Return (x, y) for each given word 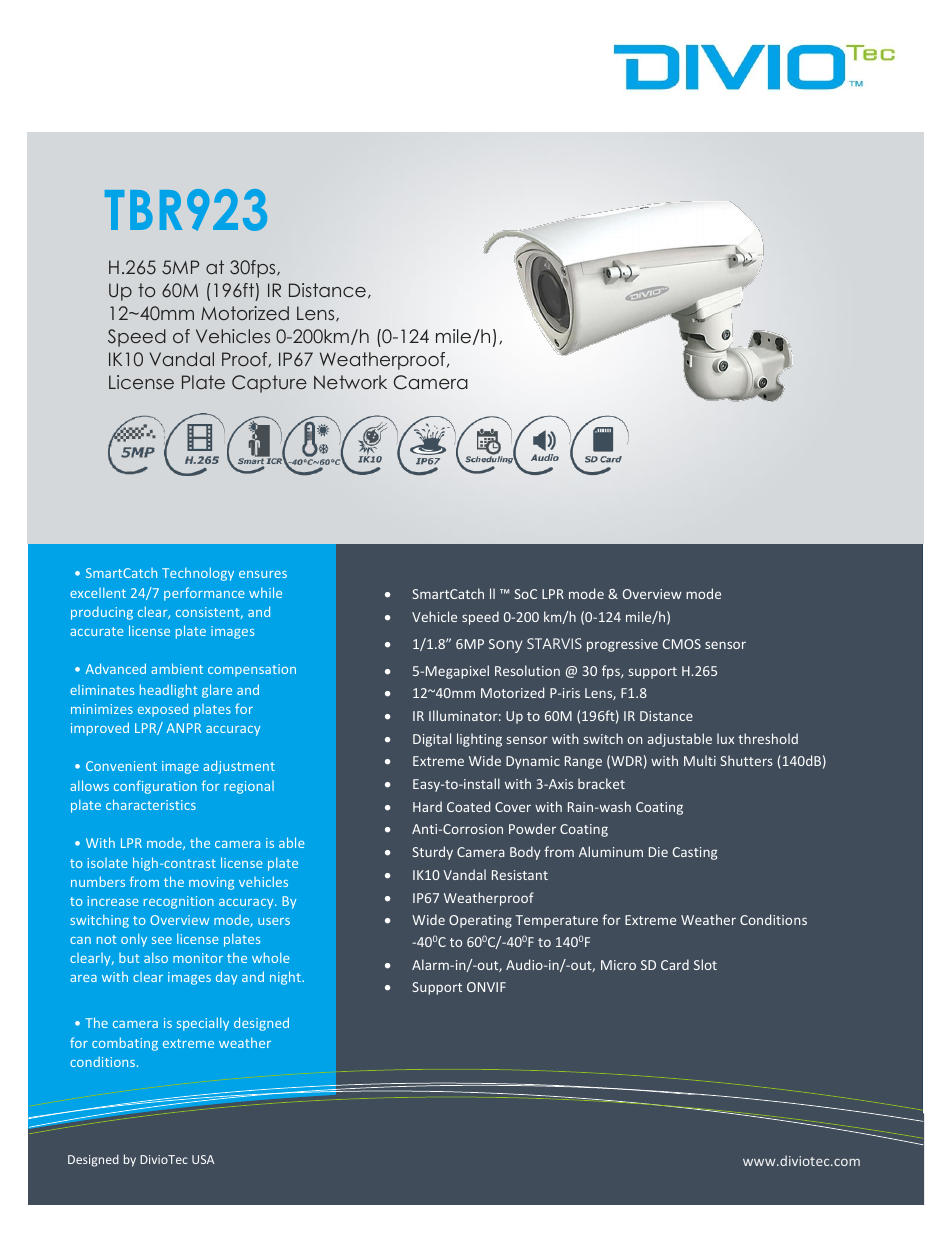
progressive (622, 645)
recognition (179, 902)
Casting (695, 853)
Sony (506, 646)
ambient (177, 668)
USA (203, 1159)
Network (350, 382)
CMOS (682, 644)
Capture (269, 384)
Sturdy (432, 853)
